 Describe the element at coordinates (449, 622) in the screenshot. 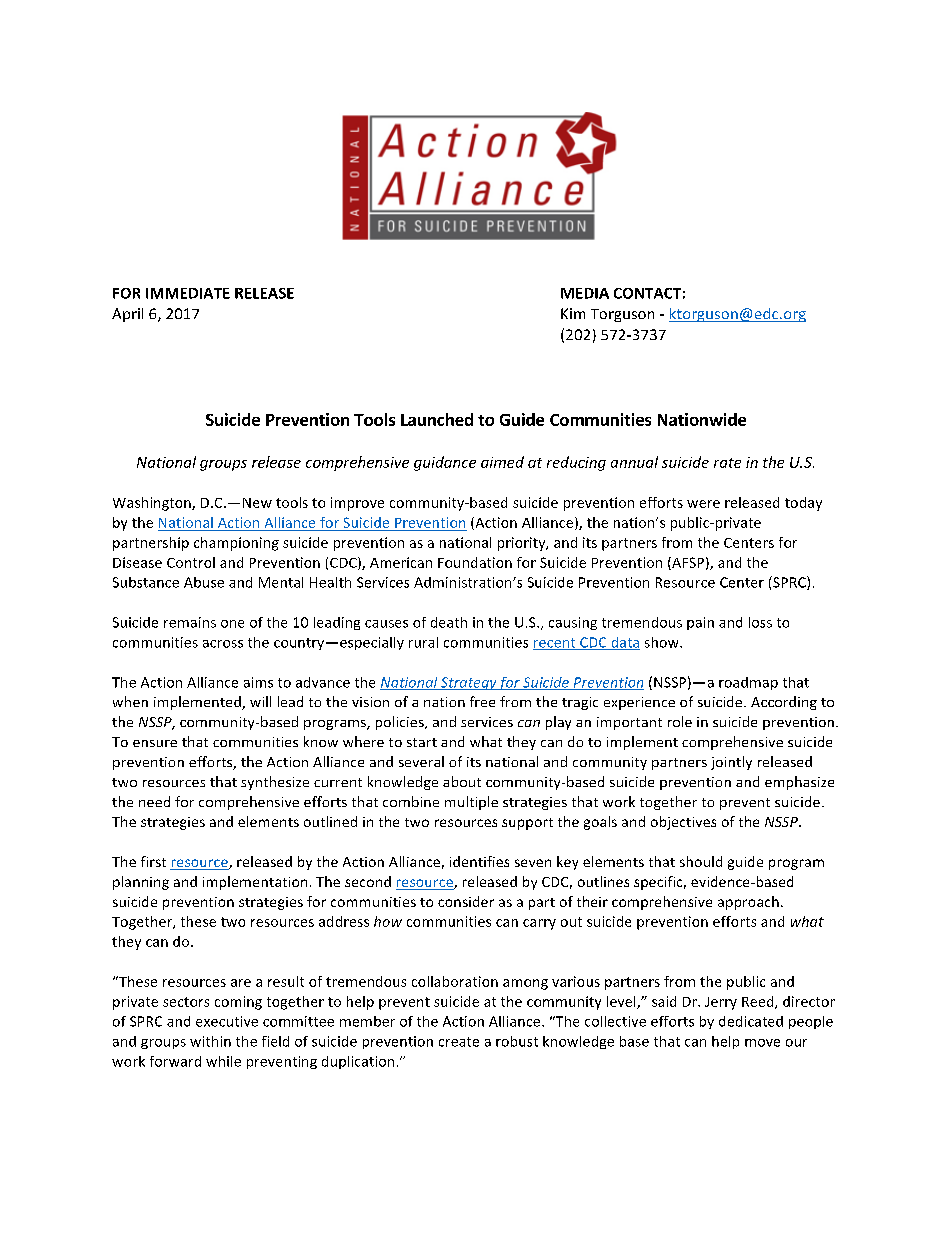

I see `death` at that location.
